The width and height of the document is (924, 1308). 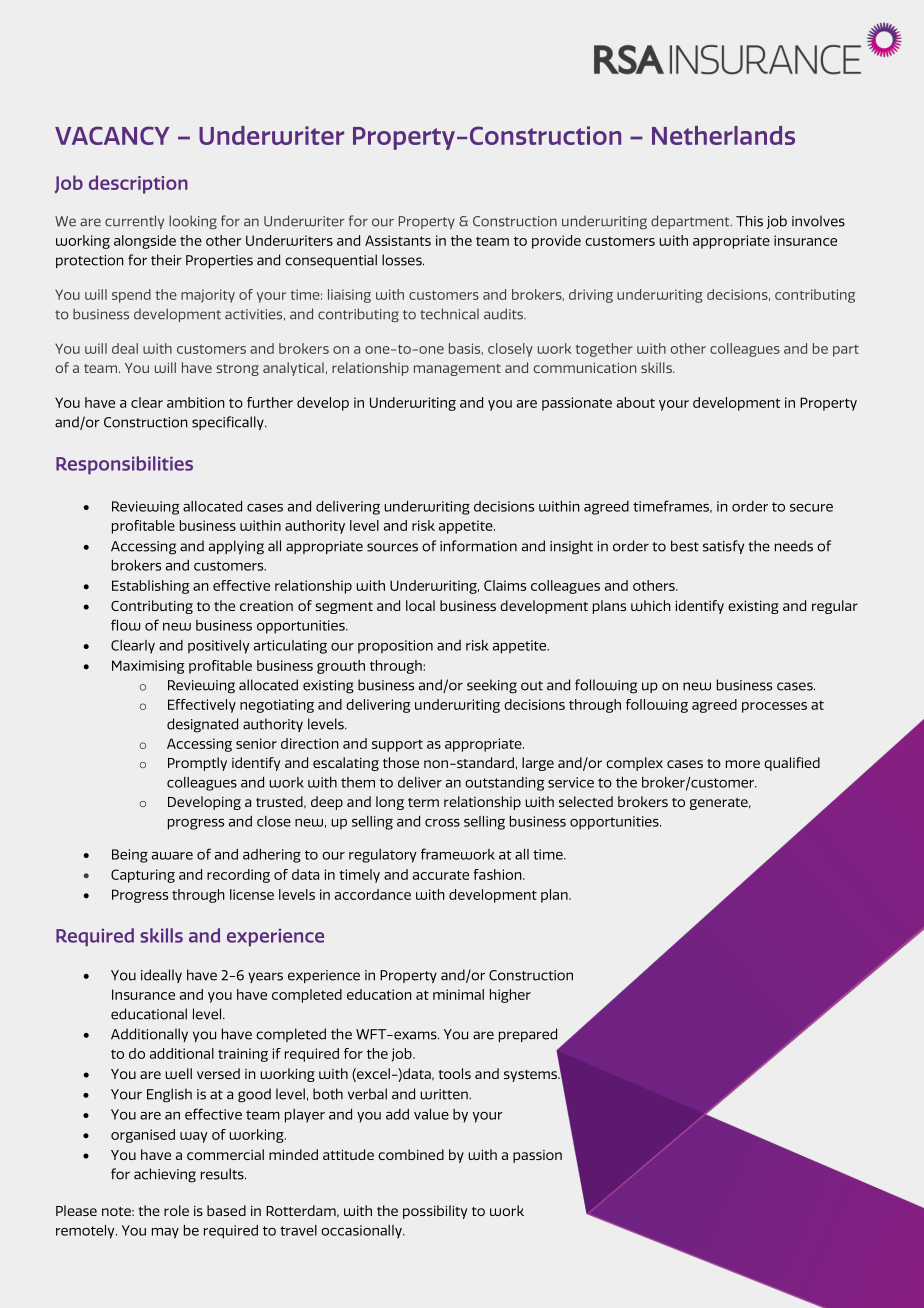 I want to click on Netherlands, so click(x=723, y=135).
